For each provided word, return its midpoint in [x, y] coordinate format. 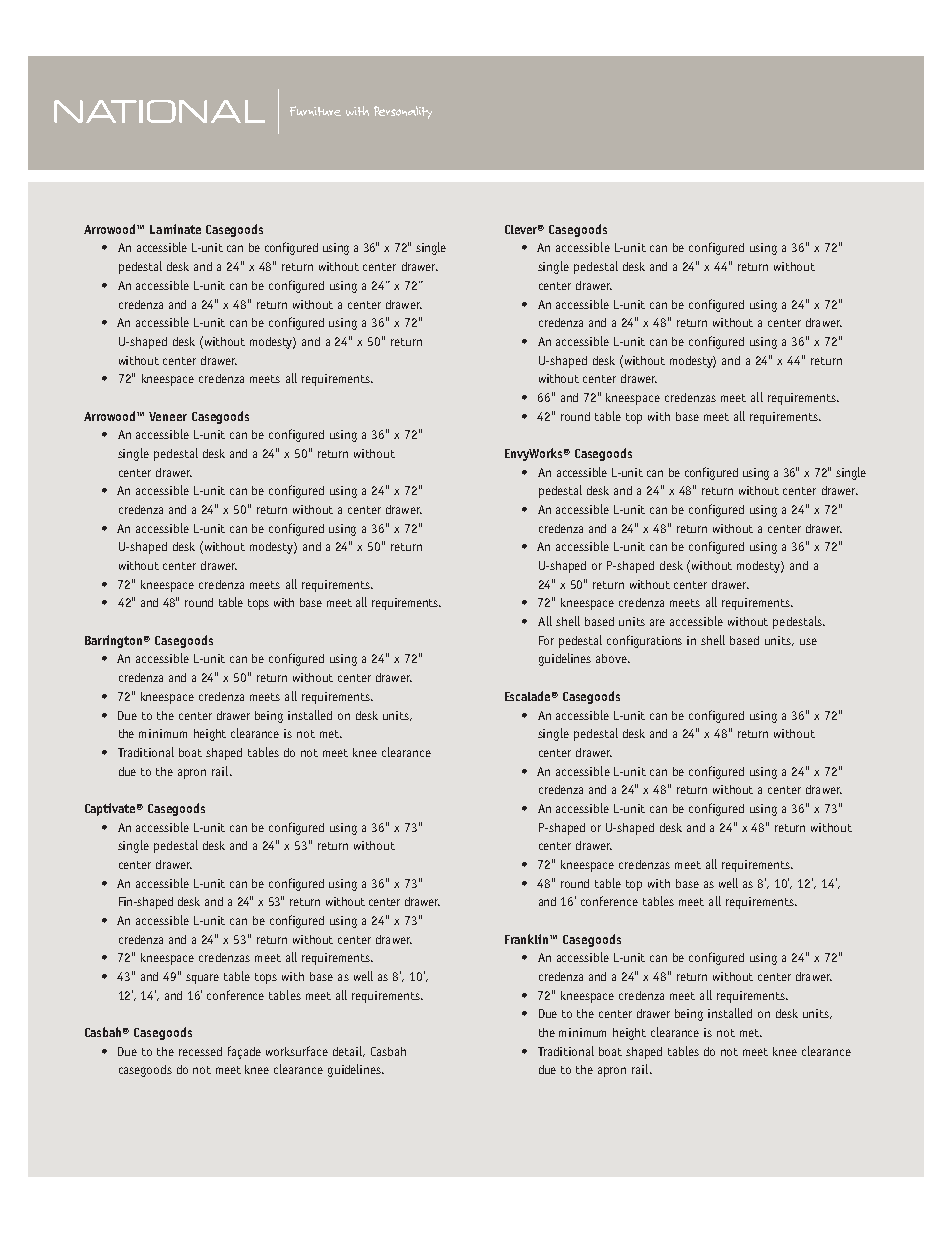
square [202, 979]
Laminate [175, 229]
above [612, 658]
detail [349, 1051]
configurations [644, 641]
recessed [200, 1051]
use [808, 641]
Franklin [528, 939]
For [546, 640]
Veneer [168, 416]
